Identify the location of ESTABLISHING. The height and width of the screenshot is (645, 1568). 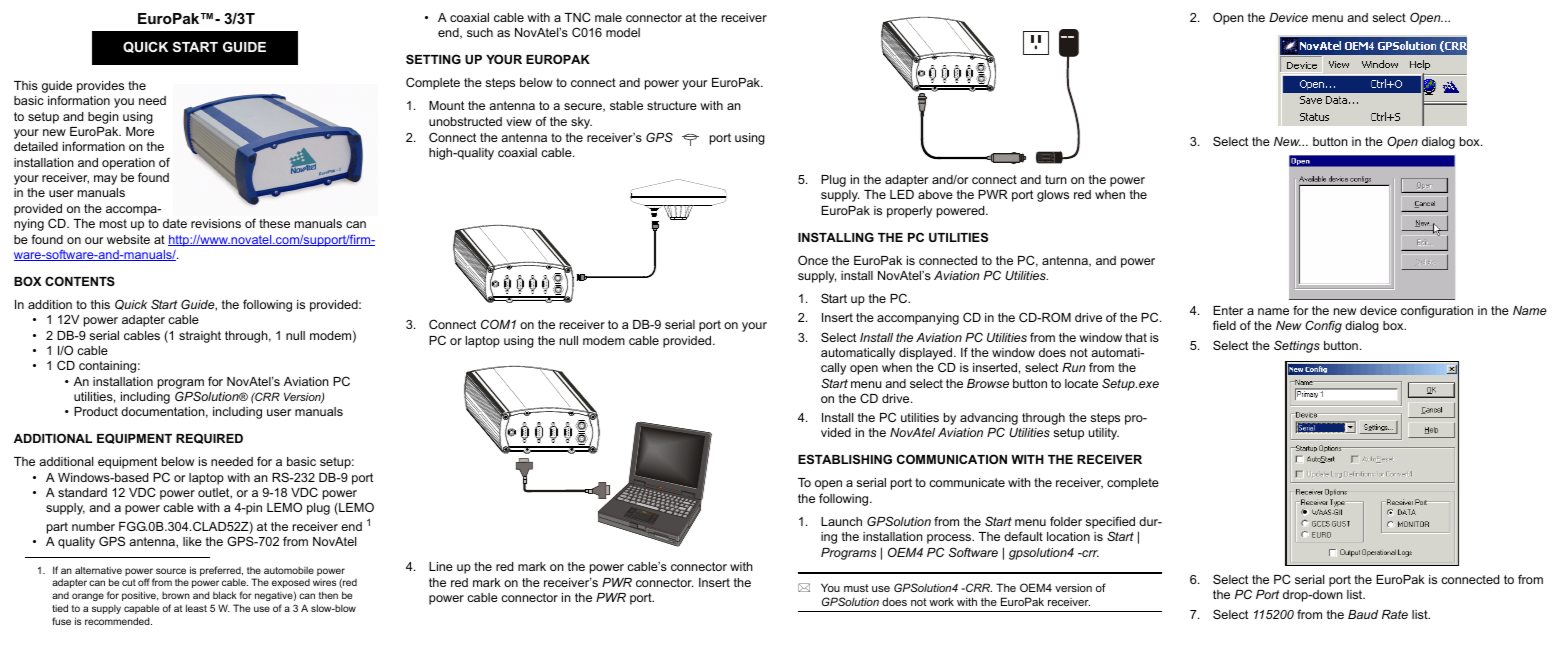
(845, 459).
